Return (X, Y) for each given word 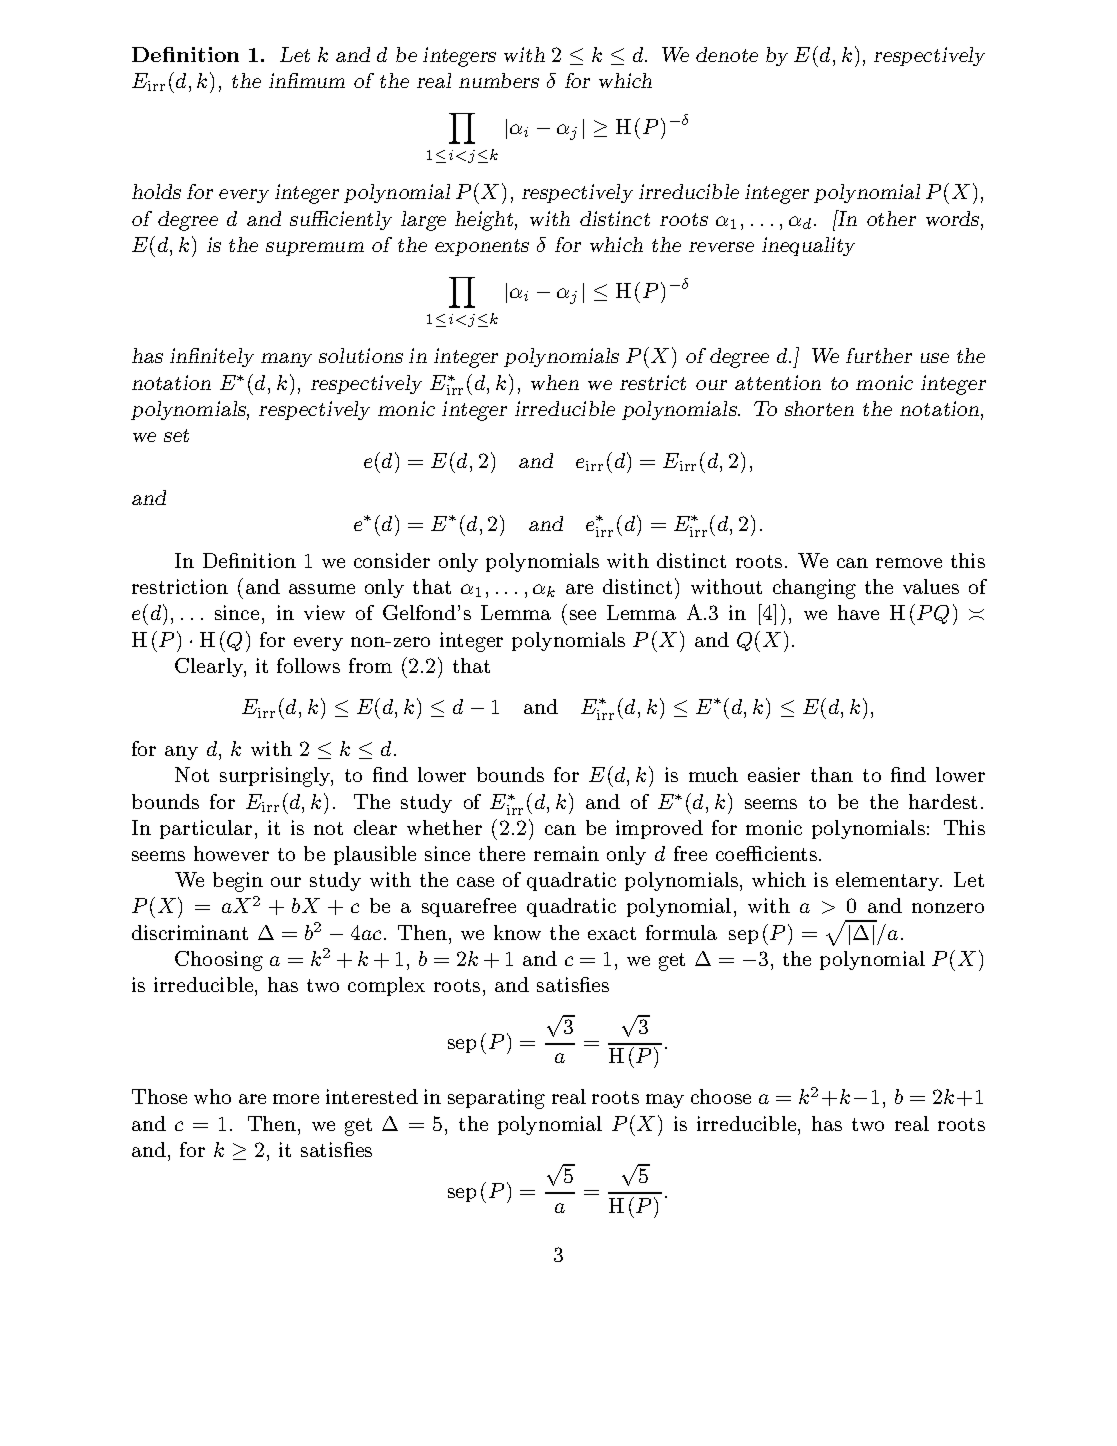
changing (814, 589)
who (212, 1096)
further (879, 355)
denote (727, 54)
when (555, 382)
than (832, 774)
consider (392, 560)
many (286, 360)
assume (322, 589)
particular (206, 829)
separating (496, 1099)
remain (566, 853)
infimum (307, 80)
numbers (499, 80)
